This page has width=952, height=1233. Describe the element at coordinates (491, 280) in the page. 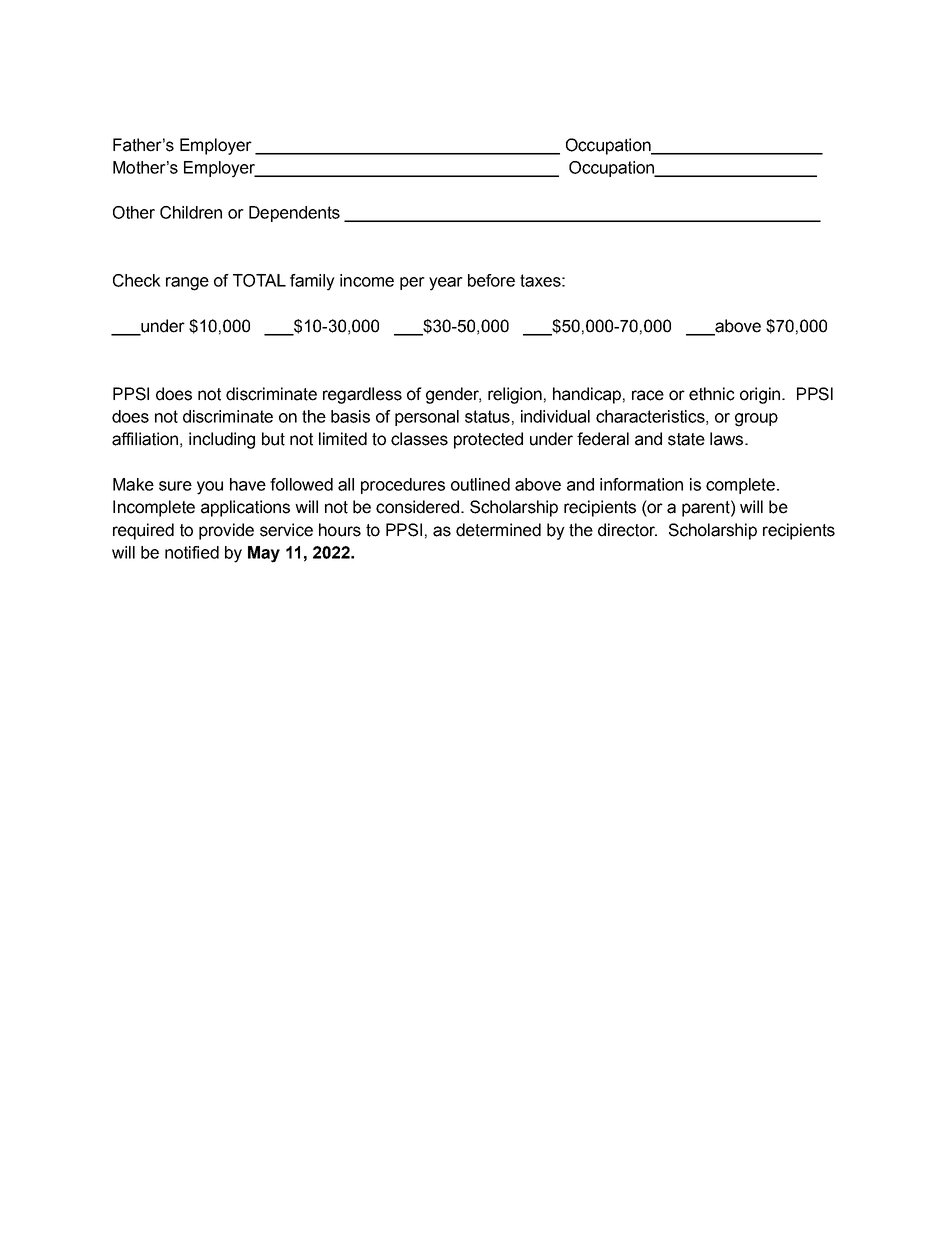

I see `before` at that location.
